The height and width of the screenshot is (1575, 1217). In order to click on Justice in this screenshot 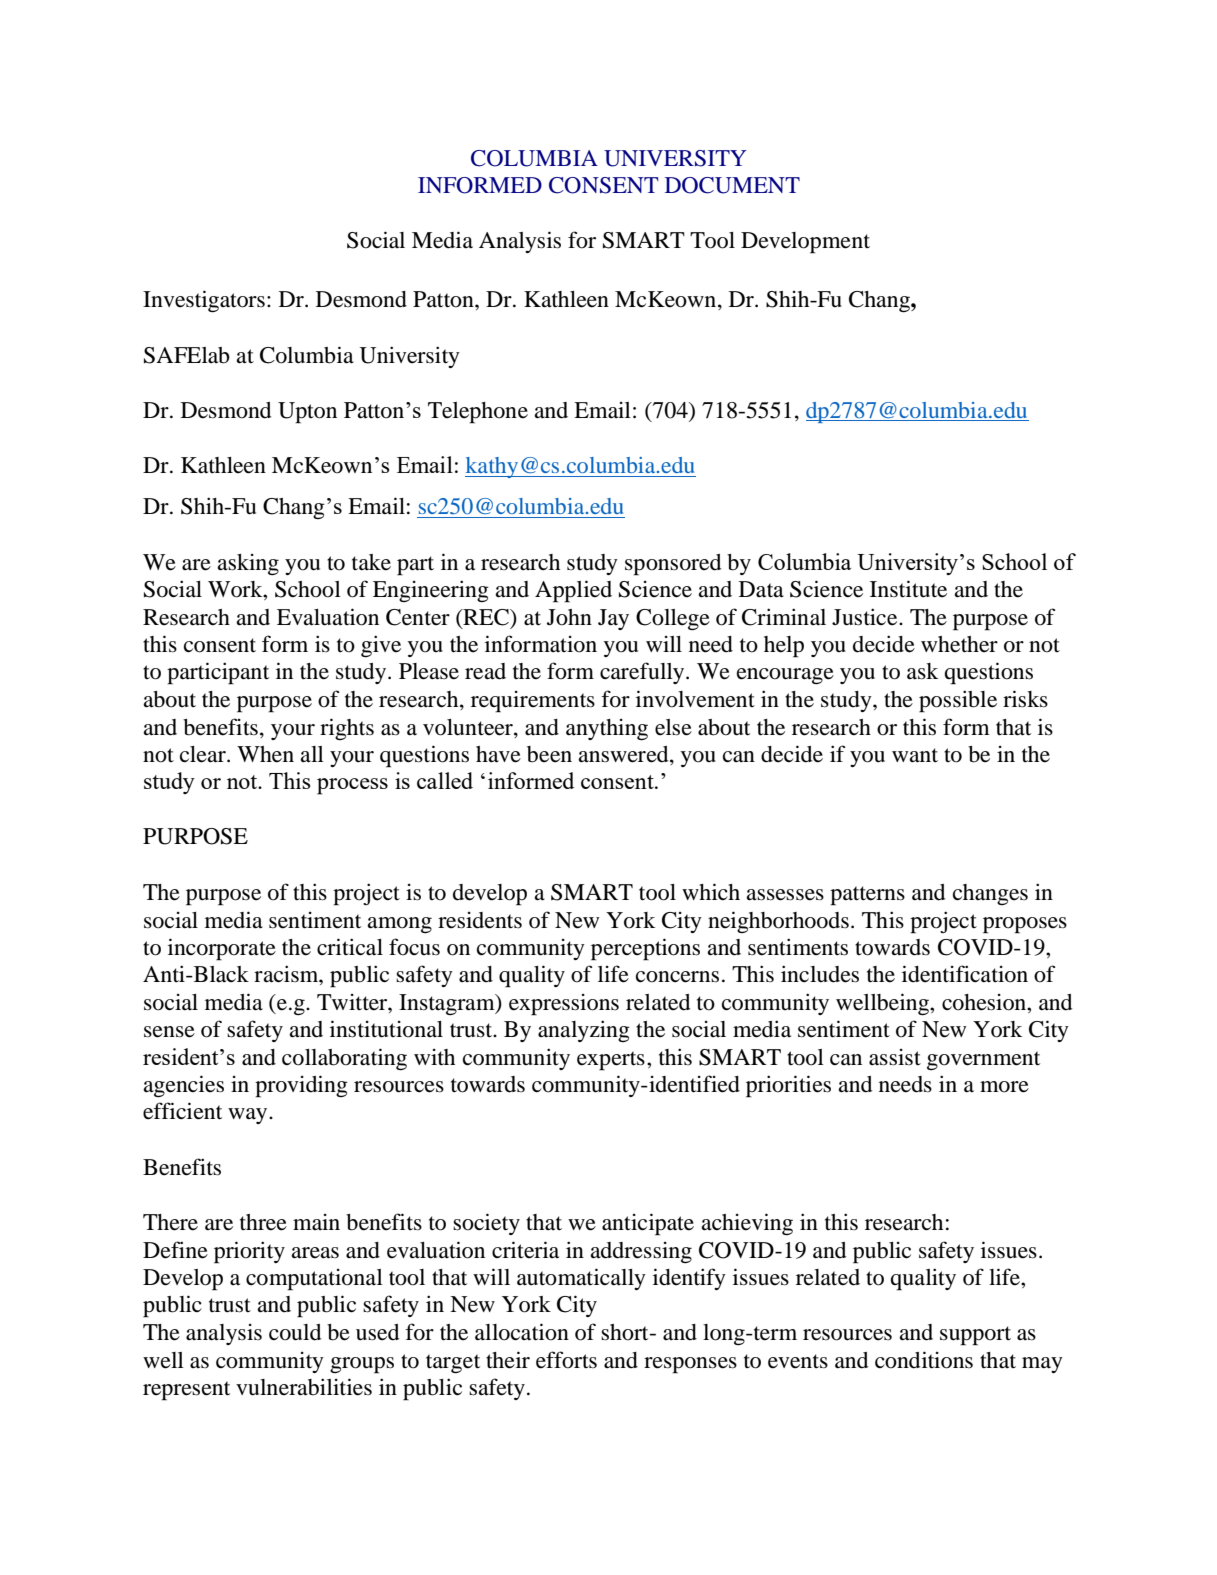, I will do `click(866, 617)`.
